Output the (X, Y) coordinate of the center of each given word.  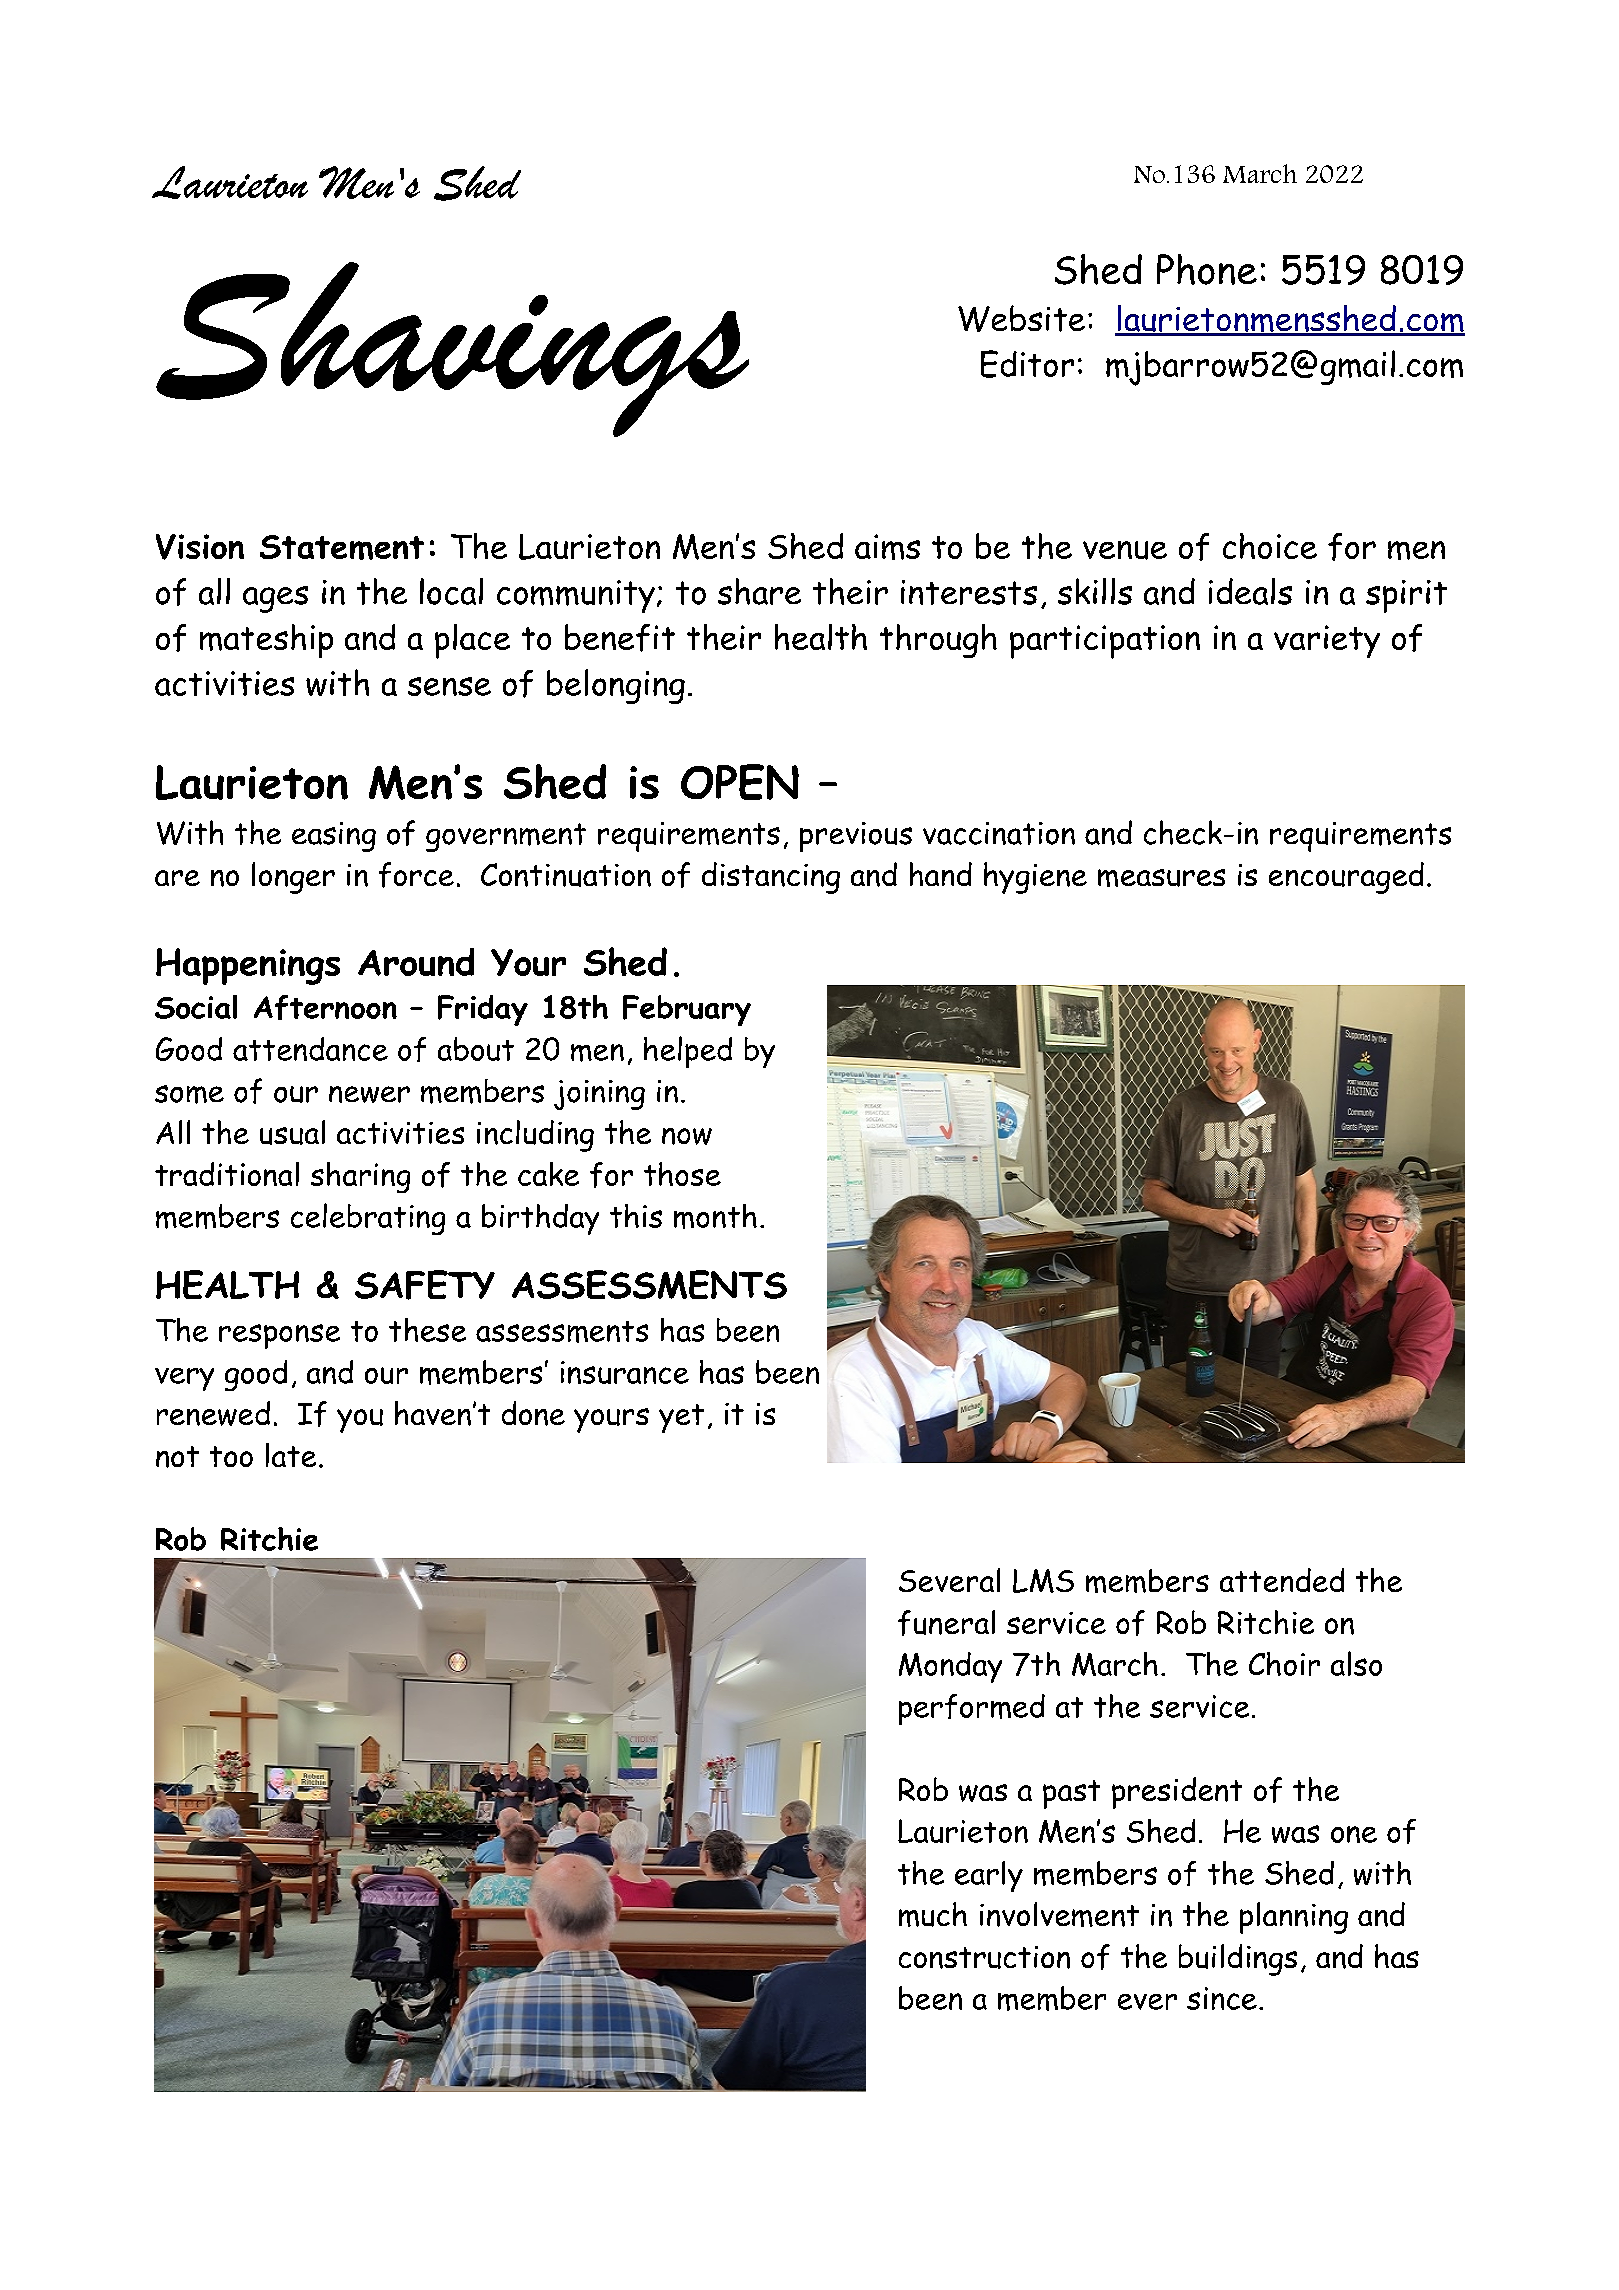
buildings (1238, 1960)
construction (984, 1957)
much (933, 1914)
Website (1021, 318)
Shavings (452, 349)
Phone (1207, 269)
